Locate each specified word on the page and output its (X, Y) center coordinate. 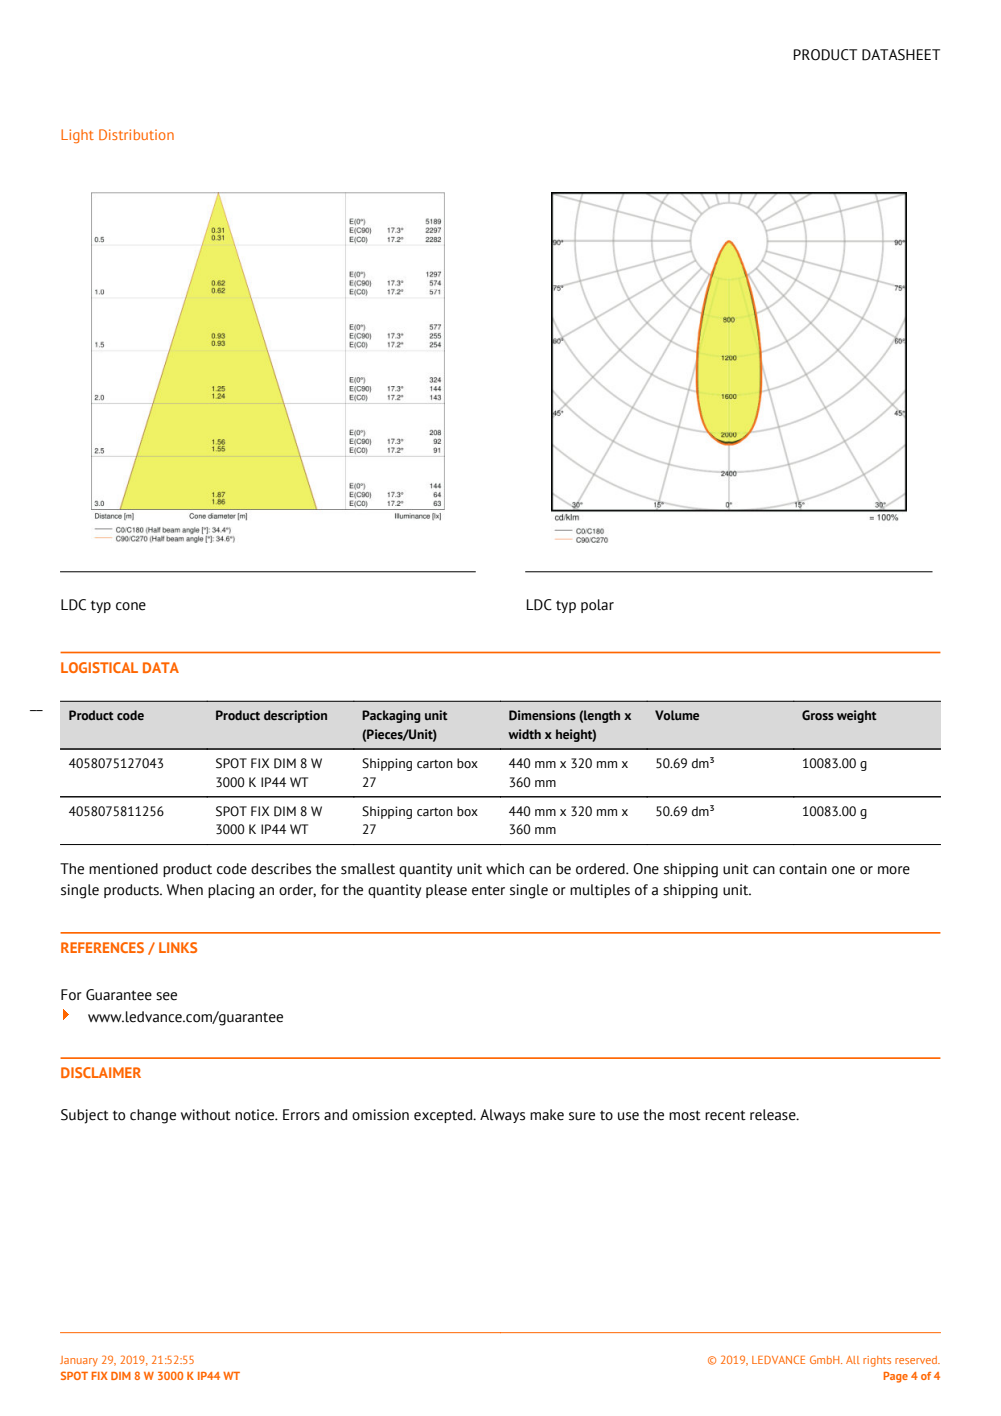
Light (77, 136)
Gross (818, 715)
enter (488, 890)
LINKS (178, 947)
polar (597, 606)
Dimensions (542, 715)
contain (803, 869)
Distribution (136, 134)
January (79, 1361)
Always (502, 1116)
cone (131, 606)
